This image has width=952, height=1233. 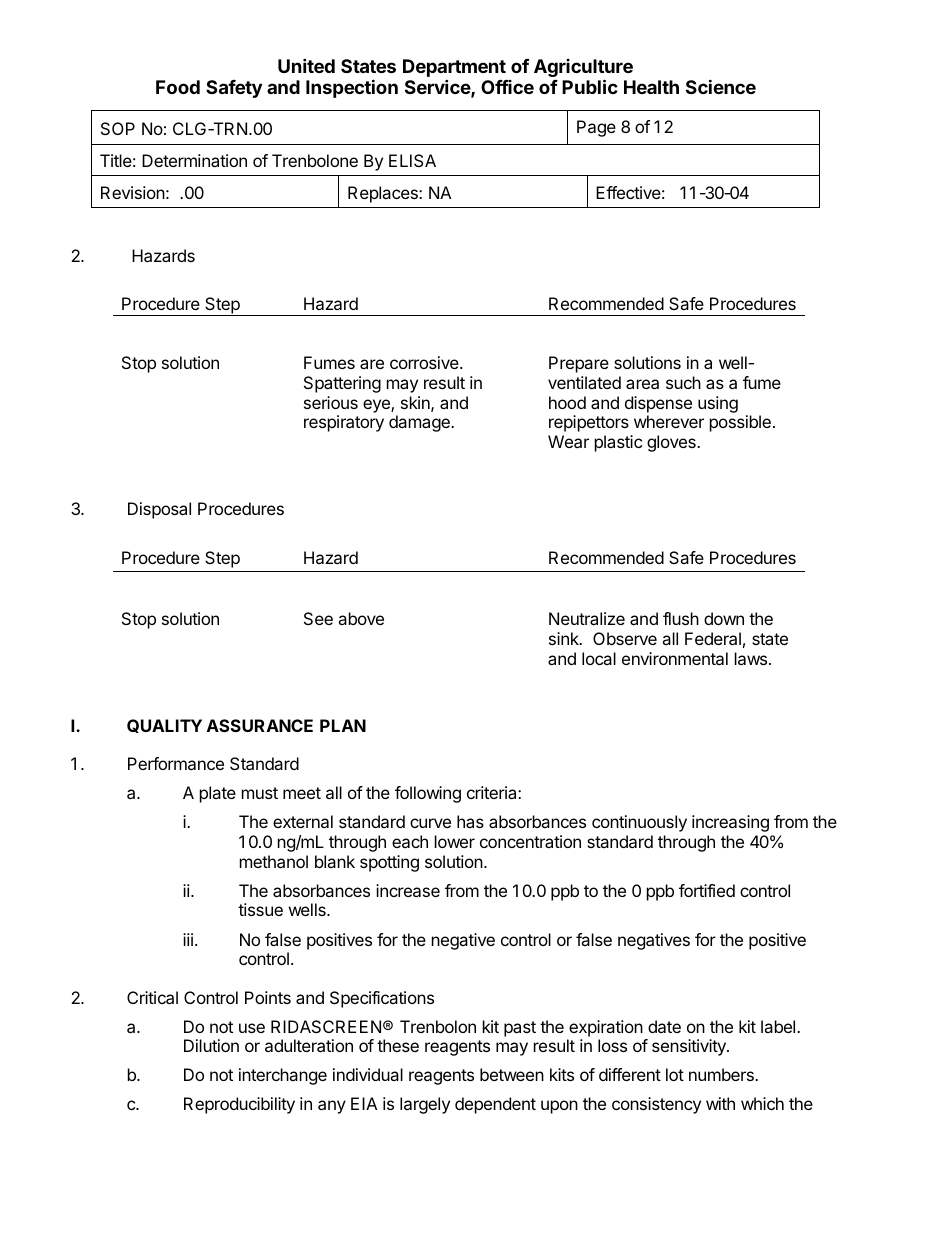 I want to click on Disposal, so click(x=159, y=510).
